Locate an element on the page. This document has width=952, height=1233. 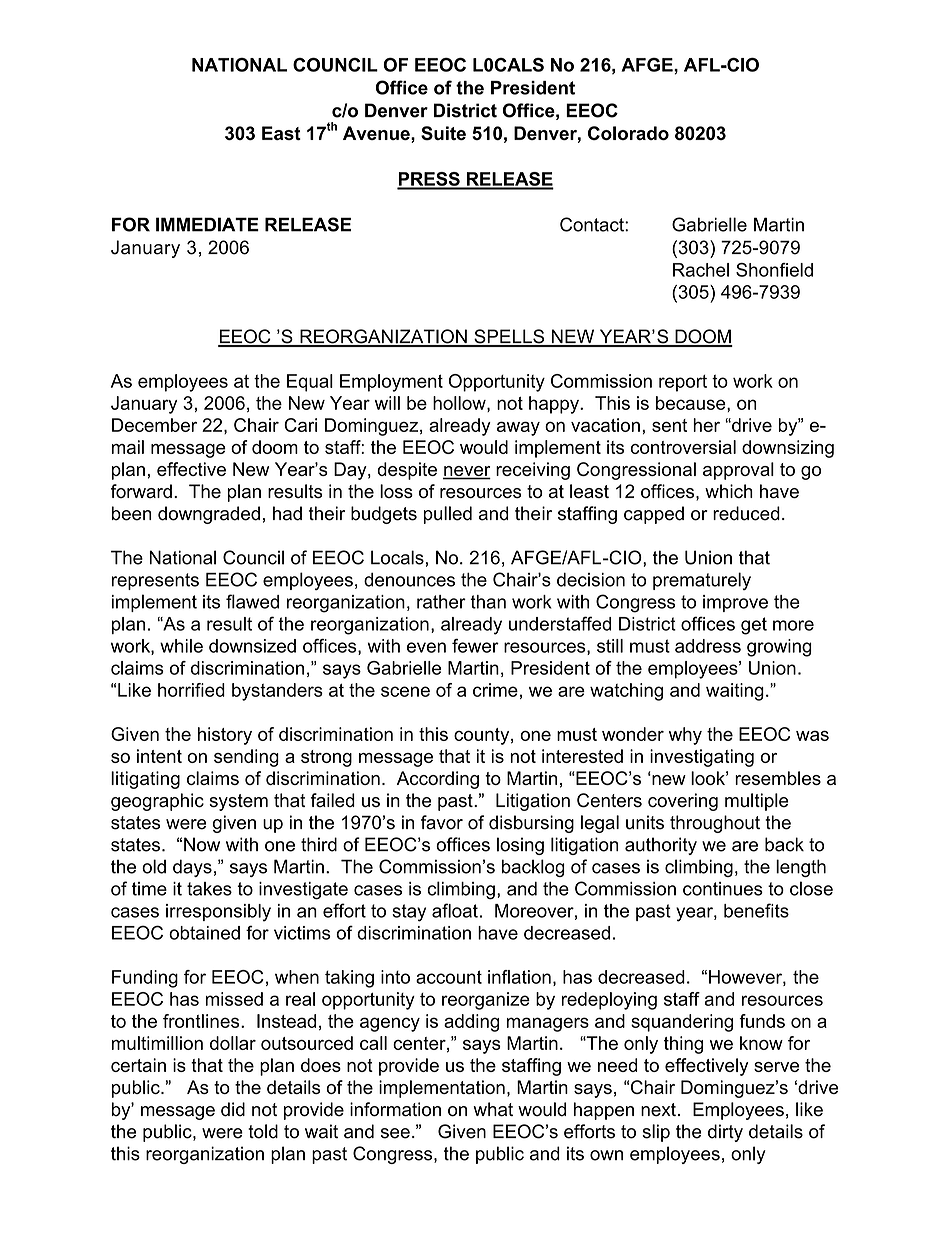
Colorado is located at coordinates (628, 133).
